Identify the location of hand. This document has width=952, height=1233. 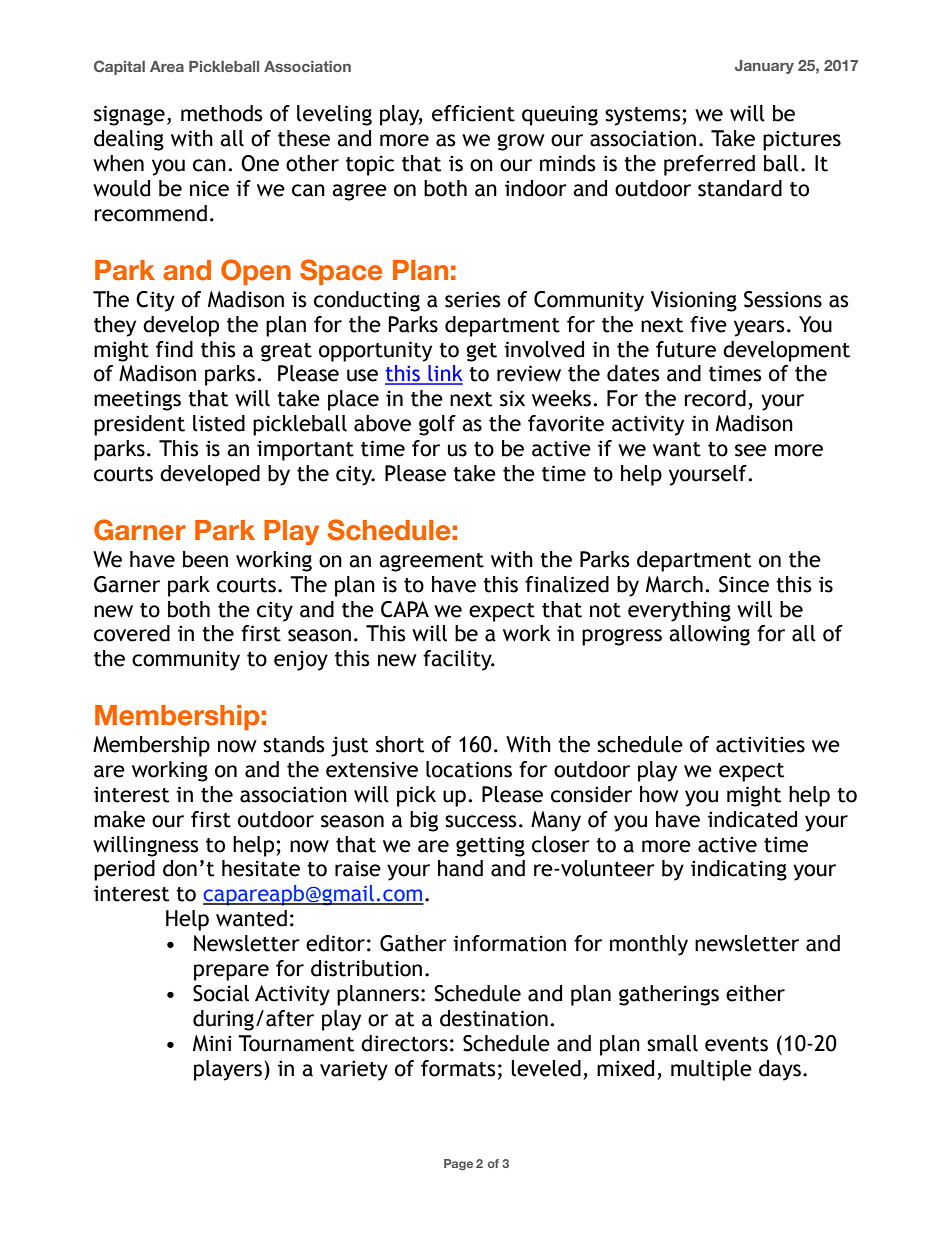
(460, 868).
